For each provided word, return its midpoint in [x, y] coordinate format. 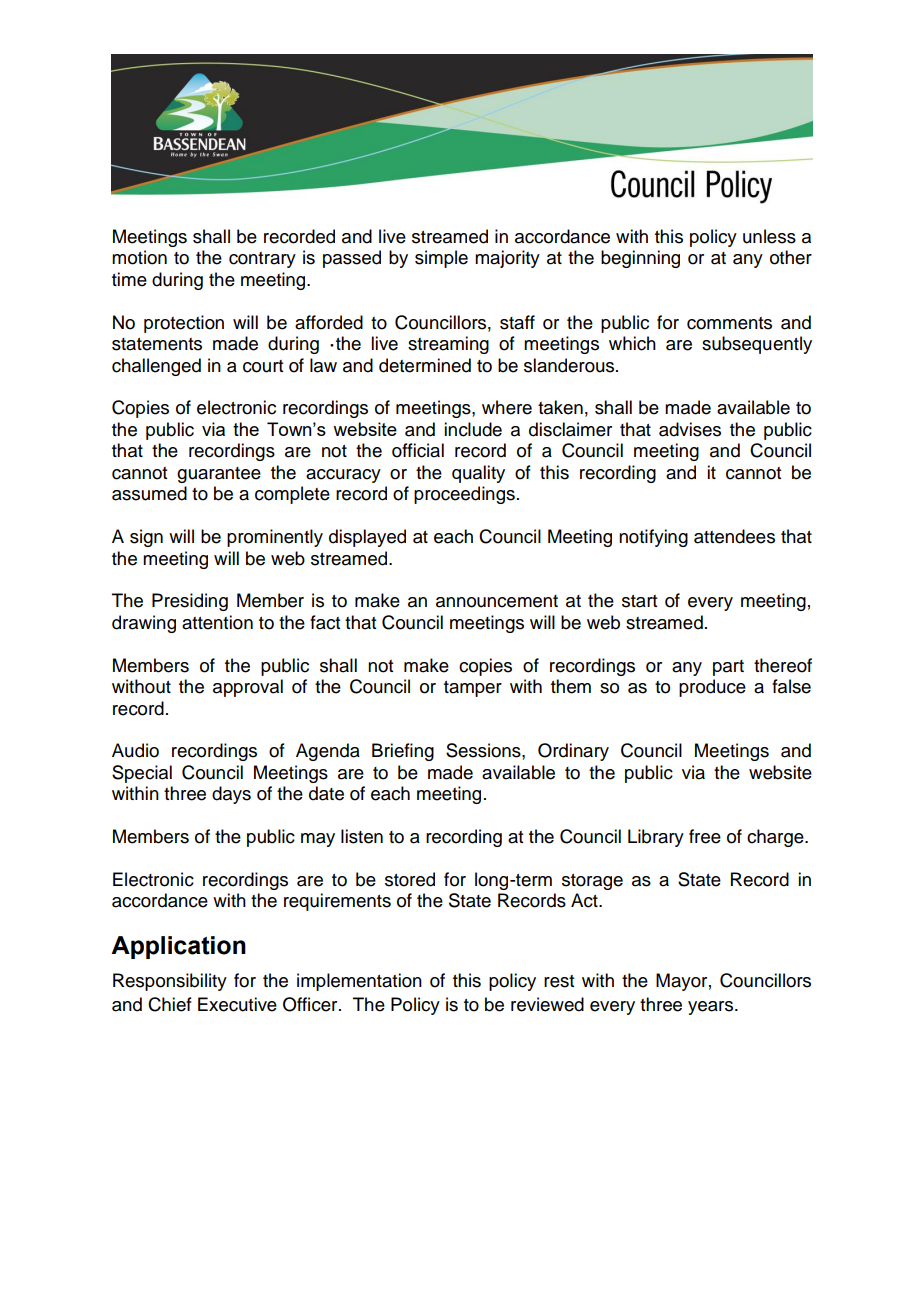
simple [441, 259]
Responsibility [170, 982]
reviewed [547, 1004]
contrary [262, 260]
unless [769, 236]
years [712, 1008]
